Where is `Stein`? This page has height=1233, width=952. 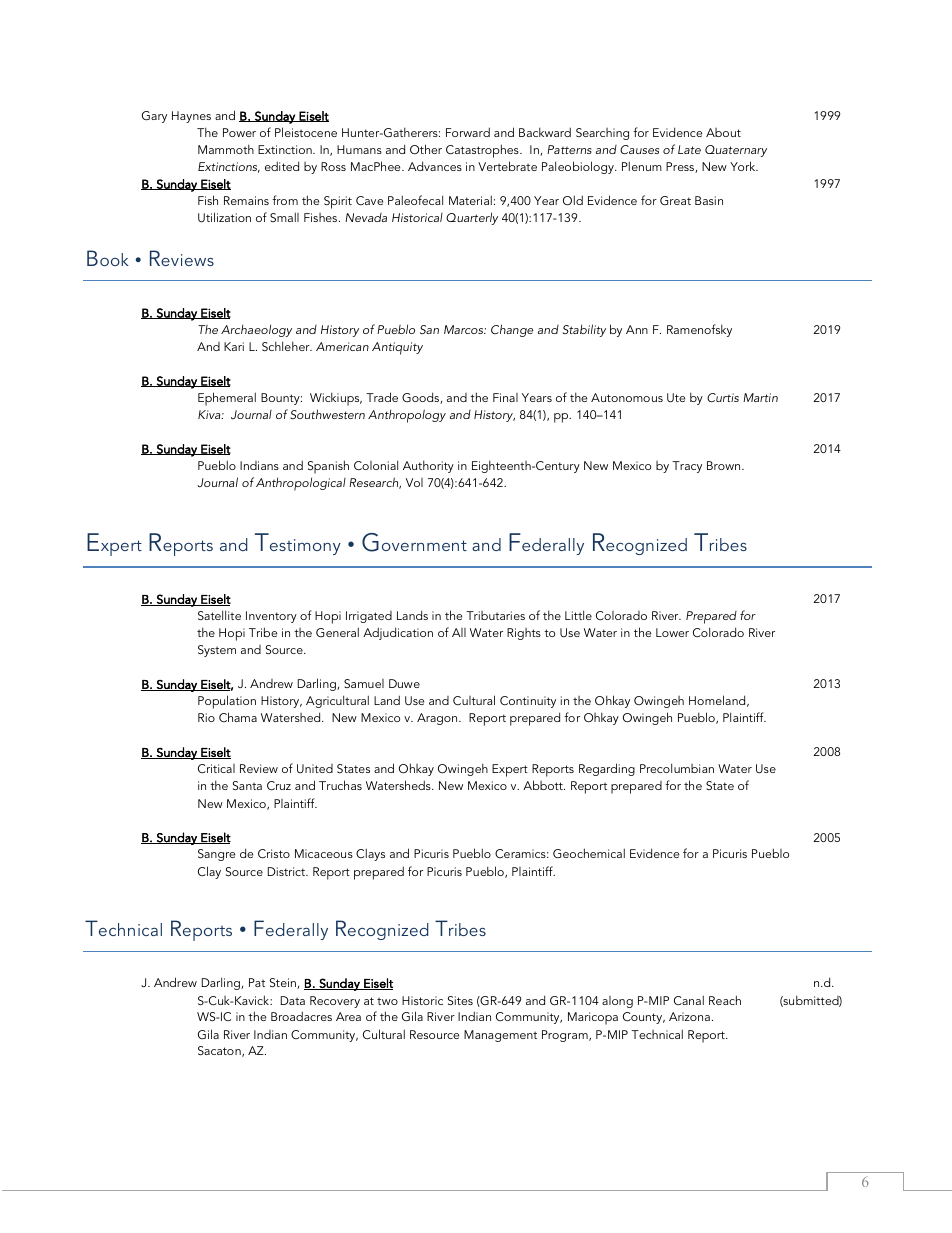
Stein is located at coordinates (284, 983).
